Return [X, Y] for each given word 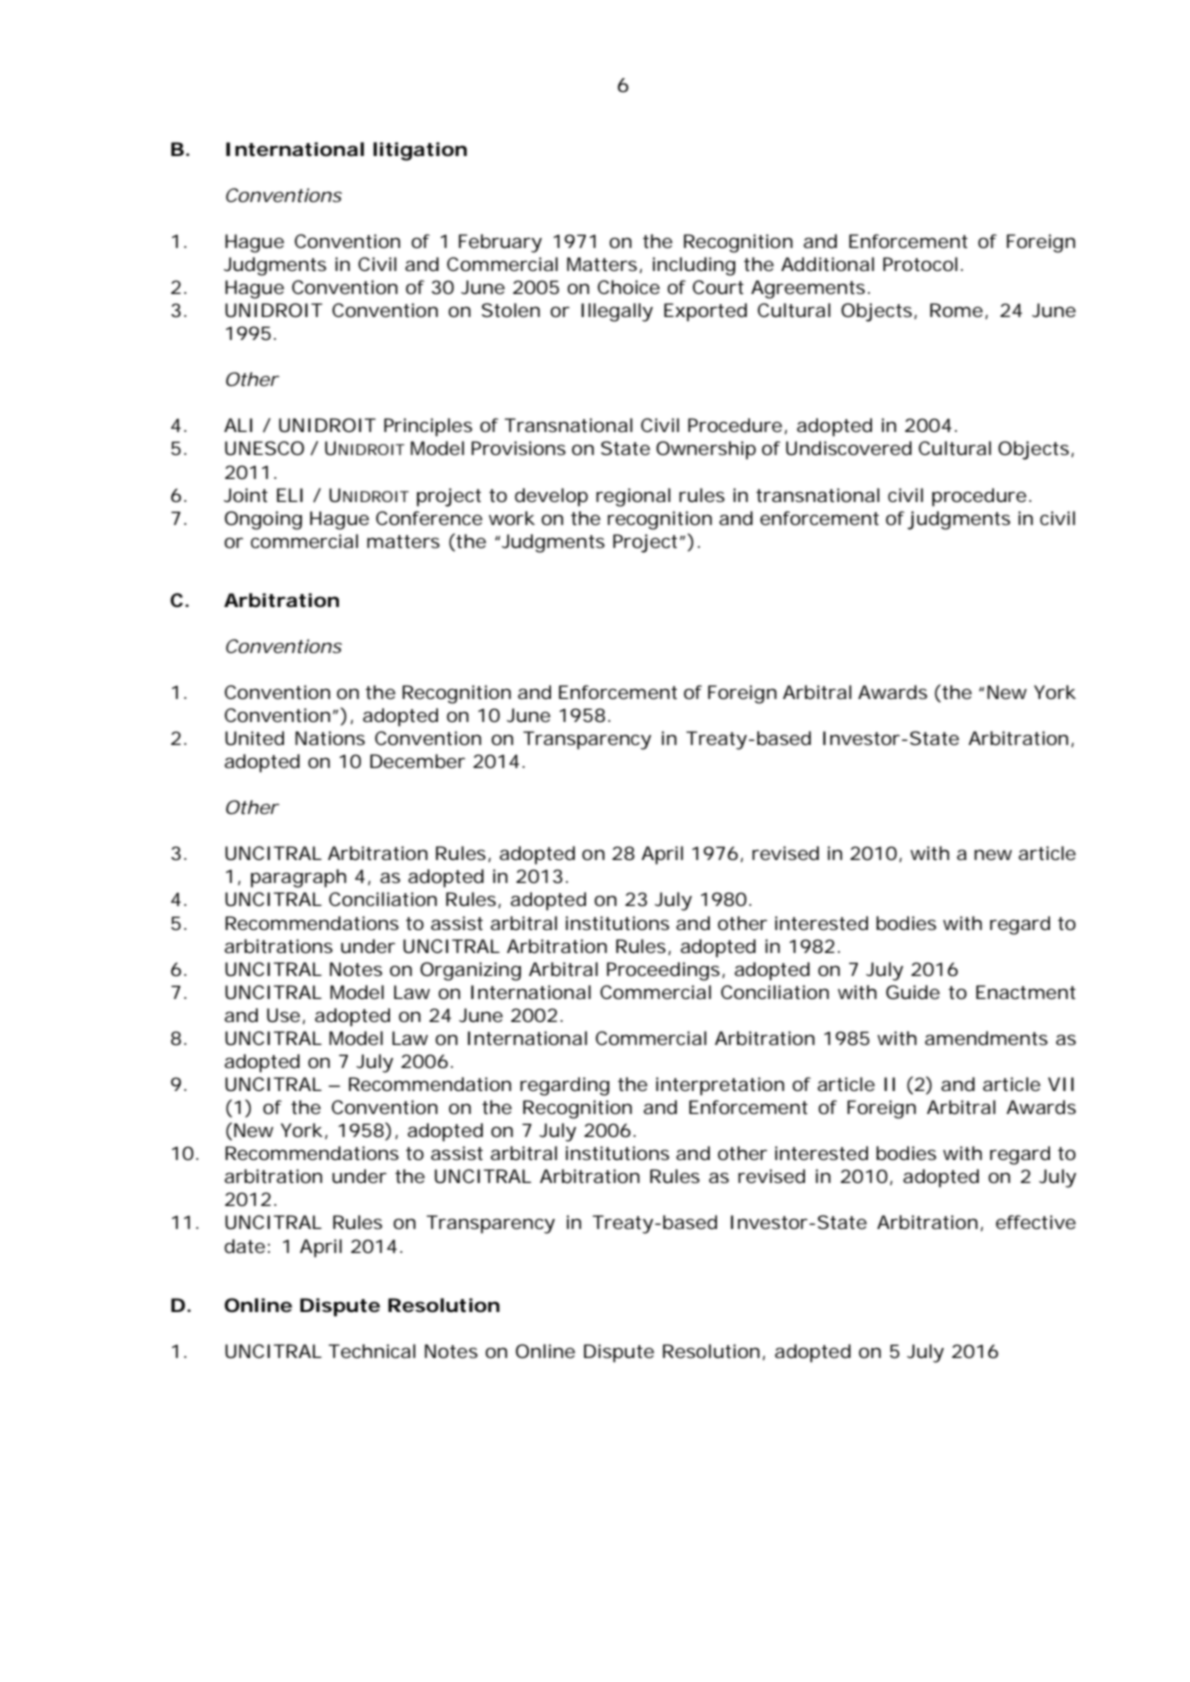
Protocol [920, 264]
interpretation [720, 1086]
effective [1036, 1222]
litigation [420, 151]
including [694, 266]
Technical [372, 1351]
